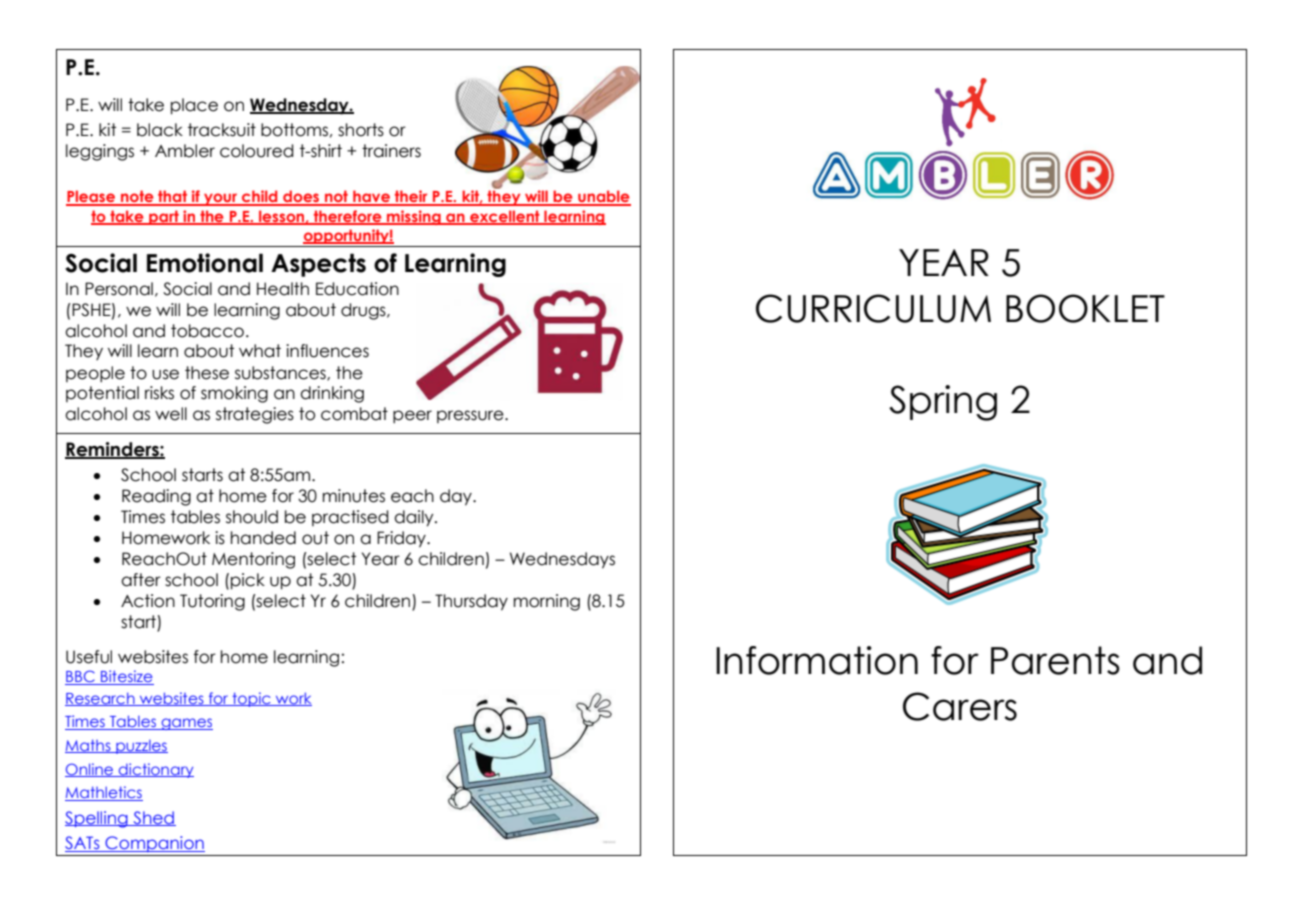 This screenshot has height=924, width=1308. Describe the element at coordinates (960, 706) in the screenshot. I see `Carers` at that location.
